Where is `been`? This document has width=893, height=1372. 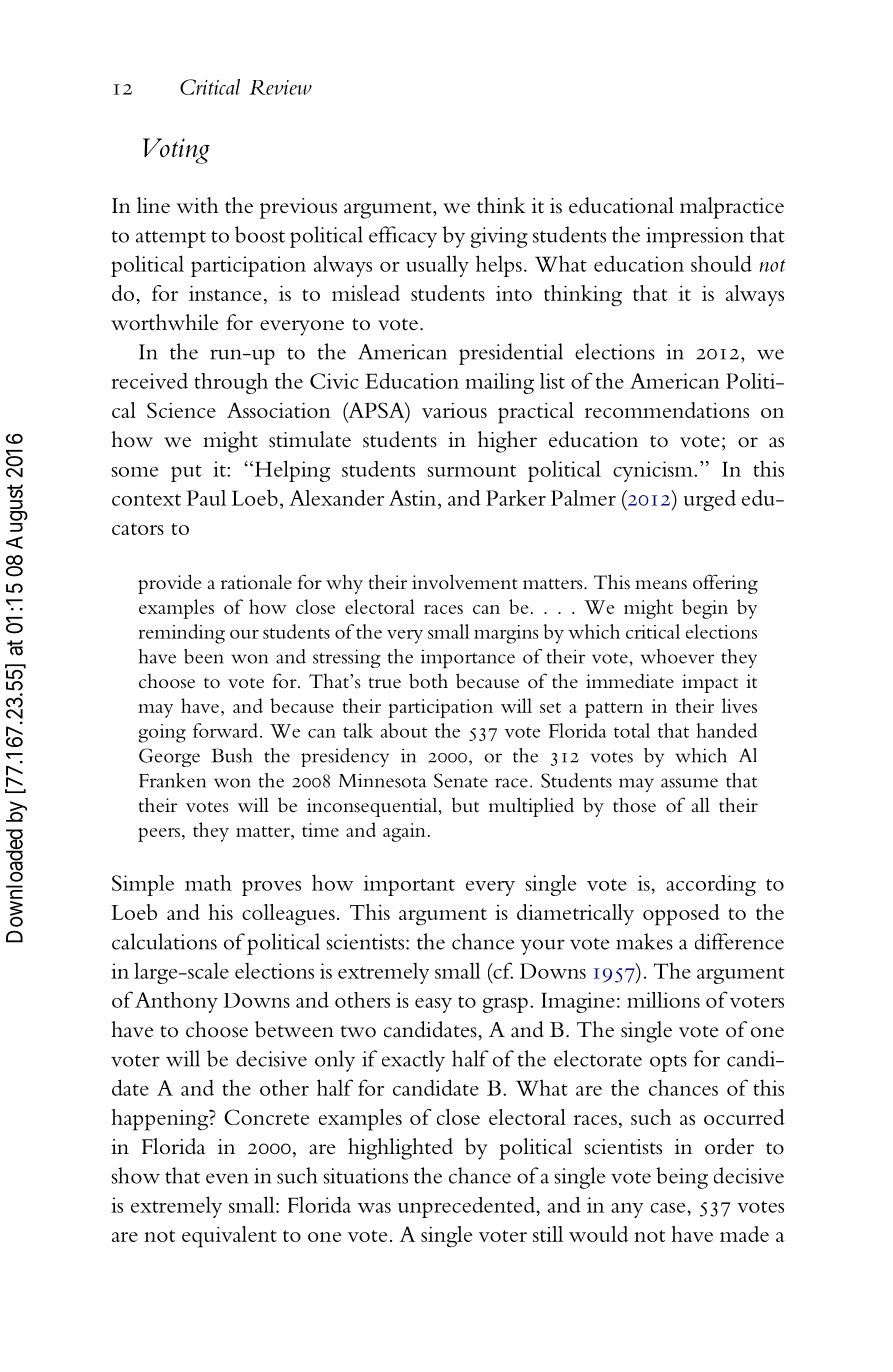 been is located at coordinates (204, 656).
